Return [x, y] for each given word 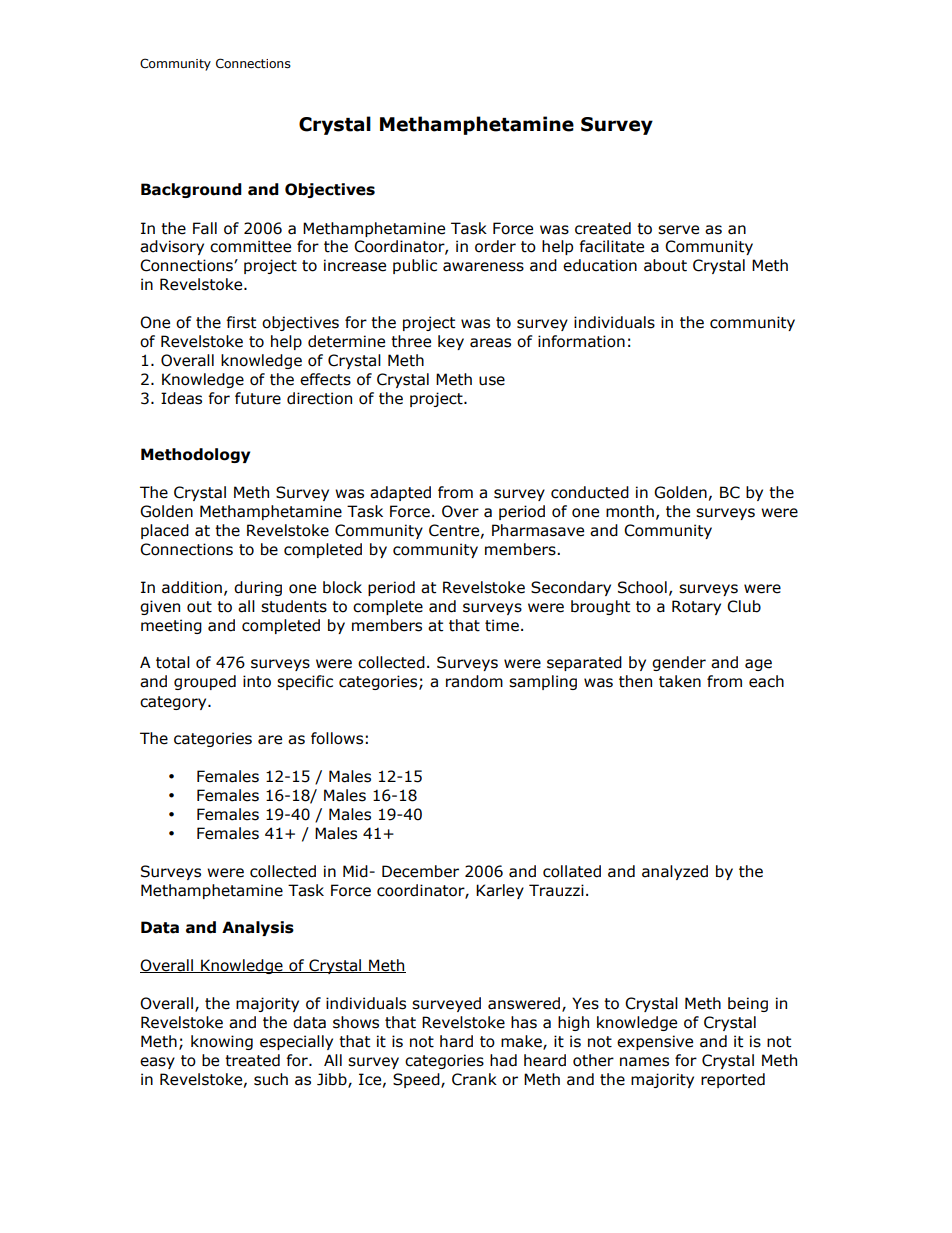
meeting [171, 626]
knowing [222, 1042]
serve [678, 230]
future [258, 398]
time [502, 625]
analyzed [675, 872]
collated [572, 871]
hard [456, 1041]
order [495, 246]
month [630, 511]
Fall [205, 228]
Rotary [696, 607]
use [492, 381]
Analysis [258, 928]
